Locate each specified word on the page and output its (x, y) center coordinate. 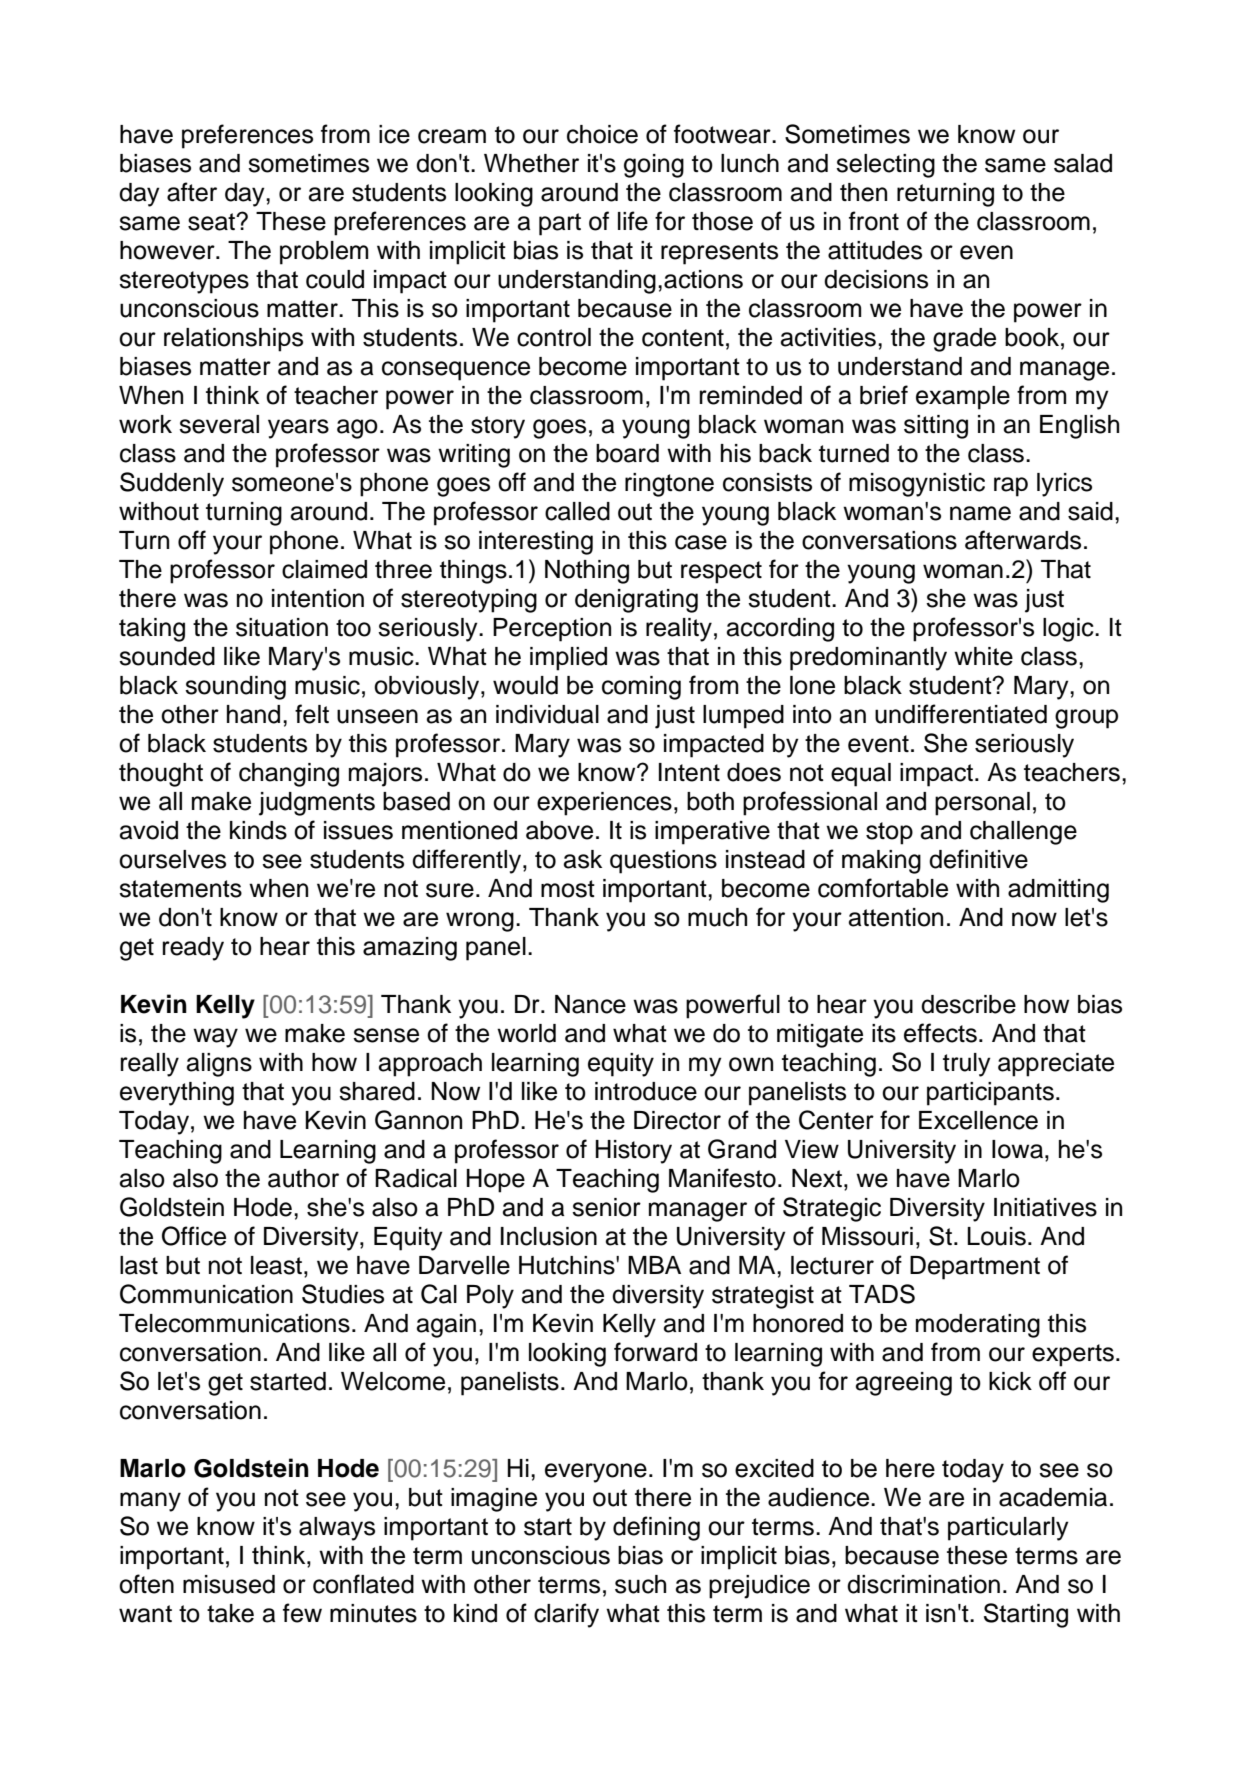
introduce (646, 1091)
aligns (219, 1065)
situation (282, 627)
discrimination (923, 1584)
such (640, 1584)
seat (212, 222)
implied (568, 659)
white (983, 656)
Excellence (978, 1120)
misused (229, 1584)
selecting (885, 166)
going (654, 166)
